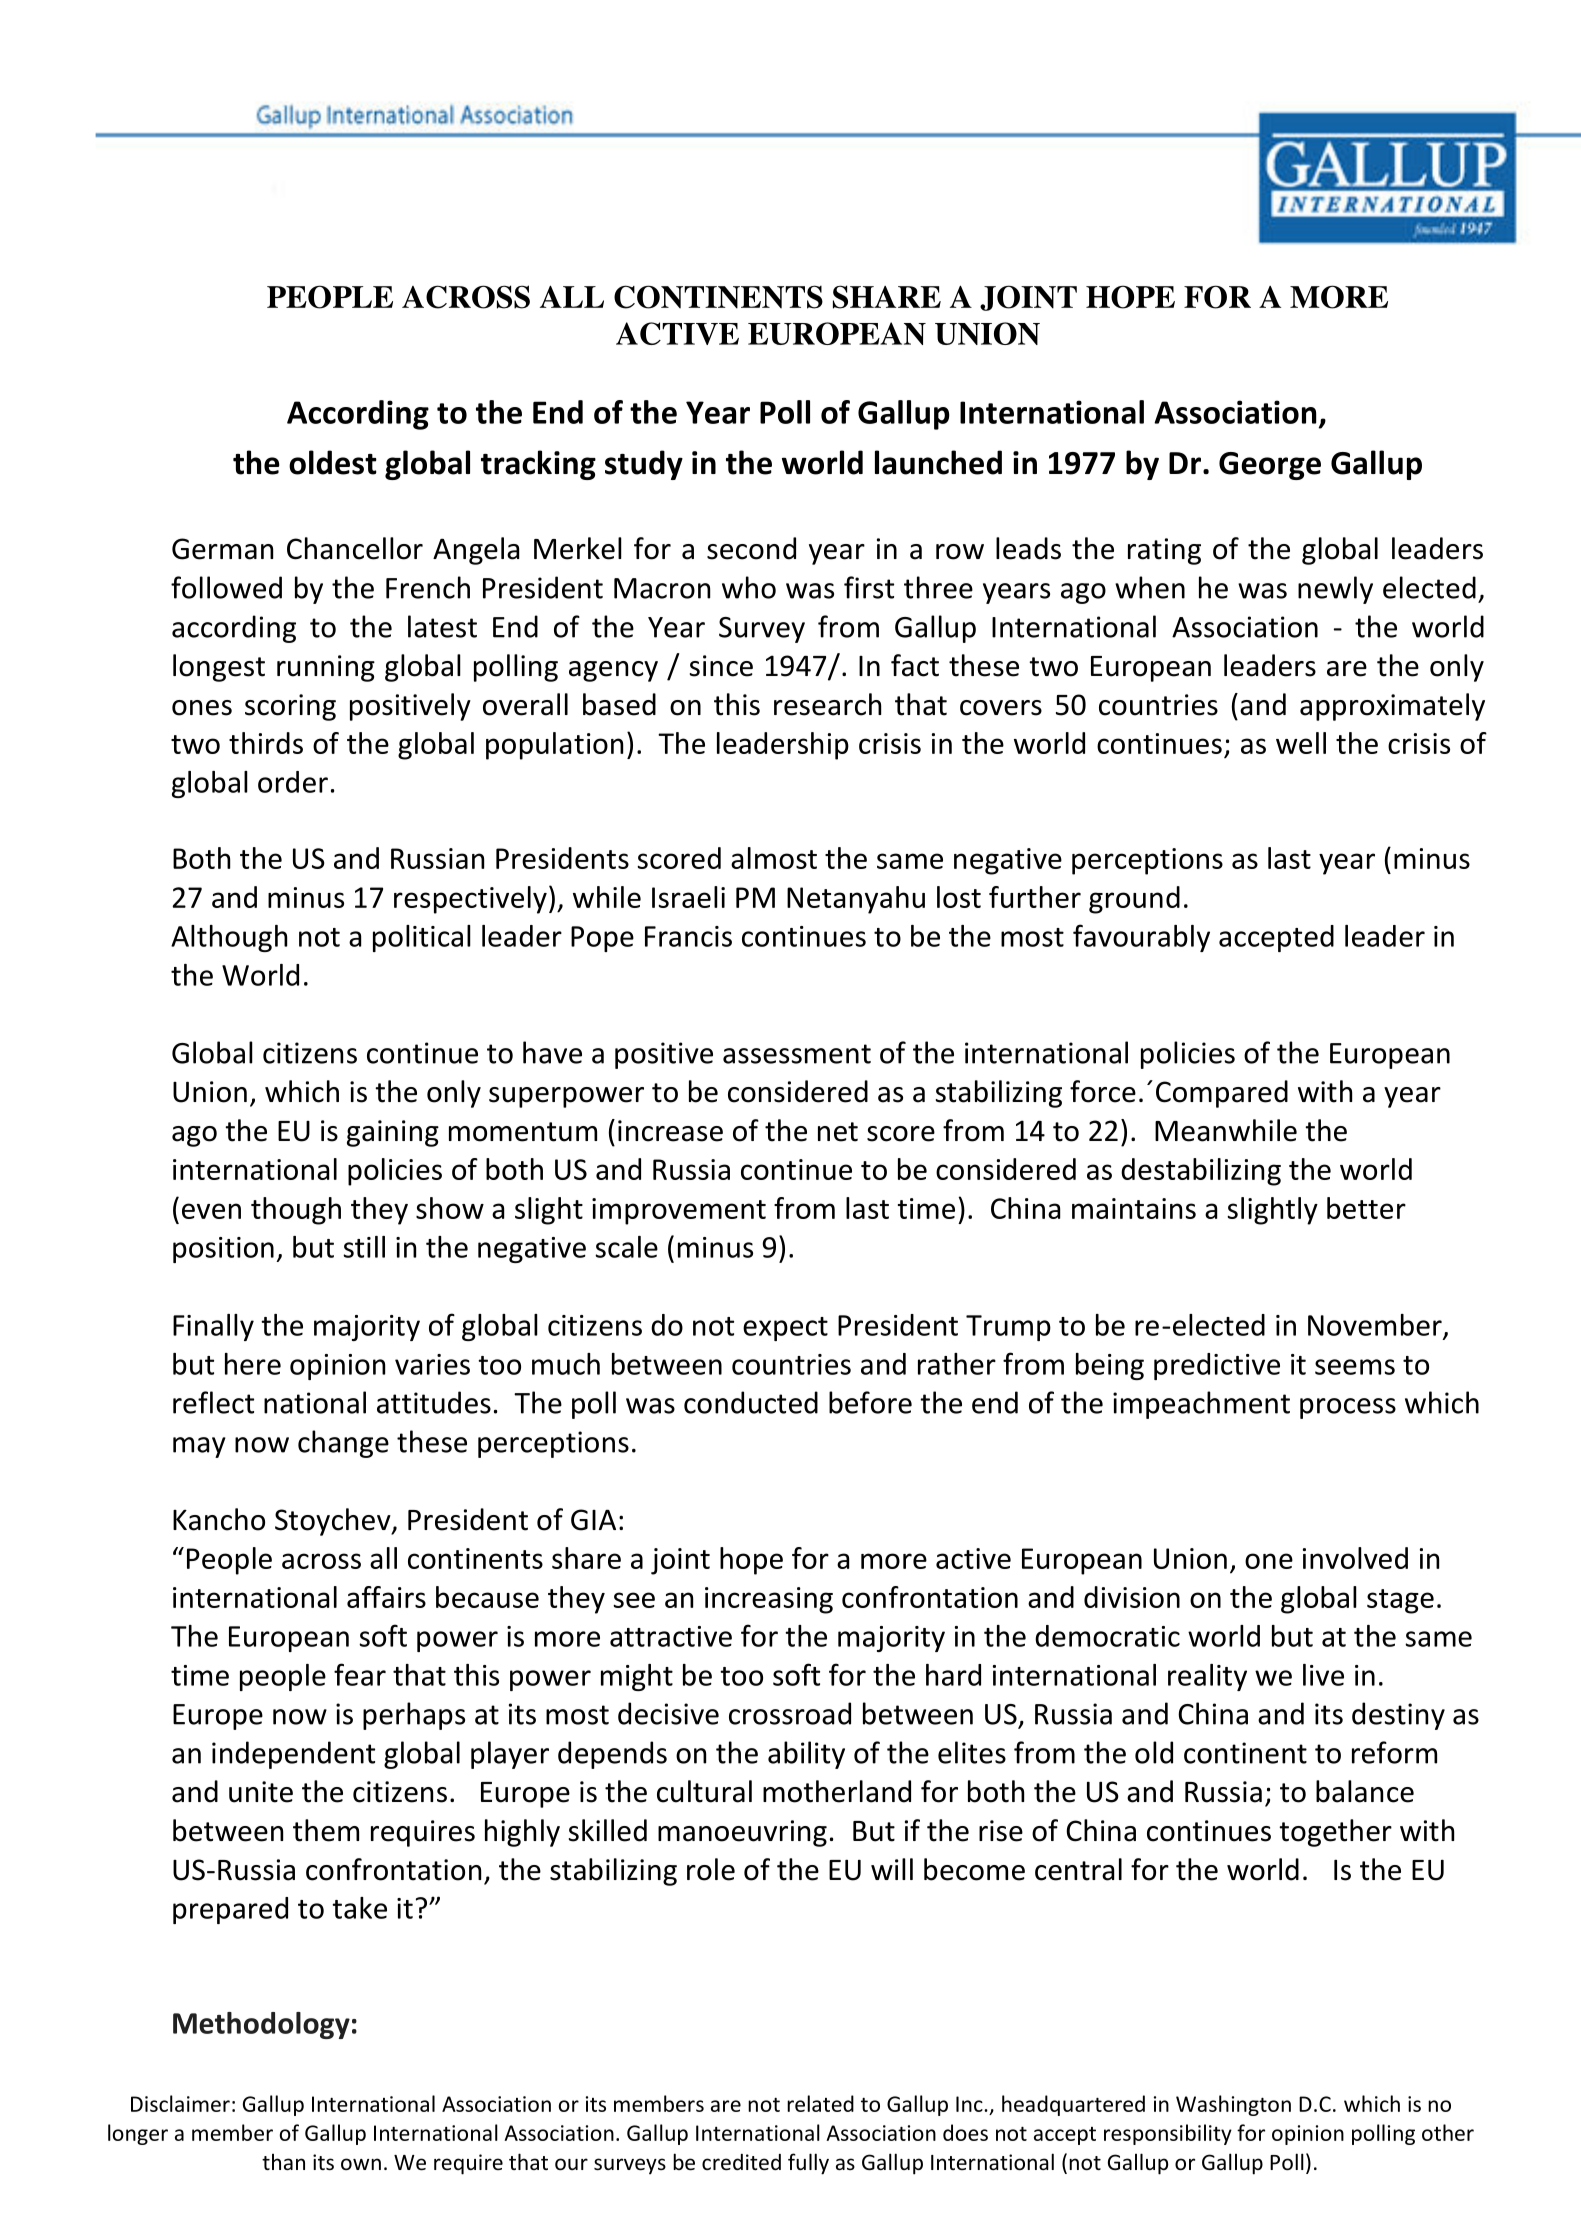  I want to click on Washington, so click(1233, 2105).
